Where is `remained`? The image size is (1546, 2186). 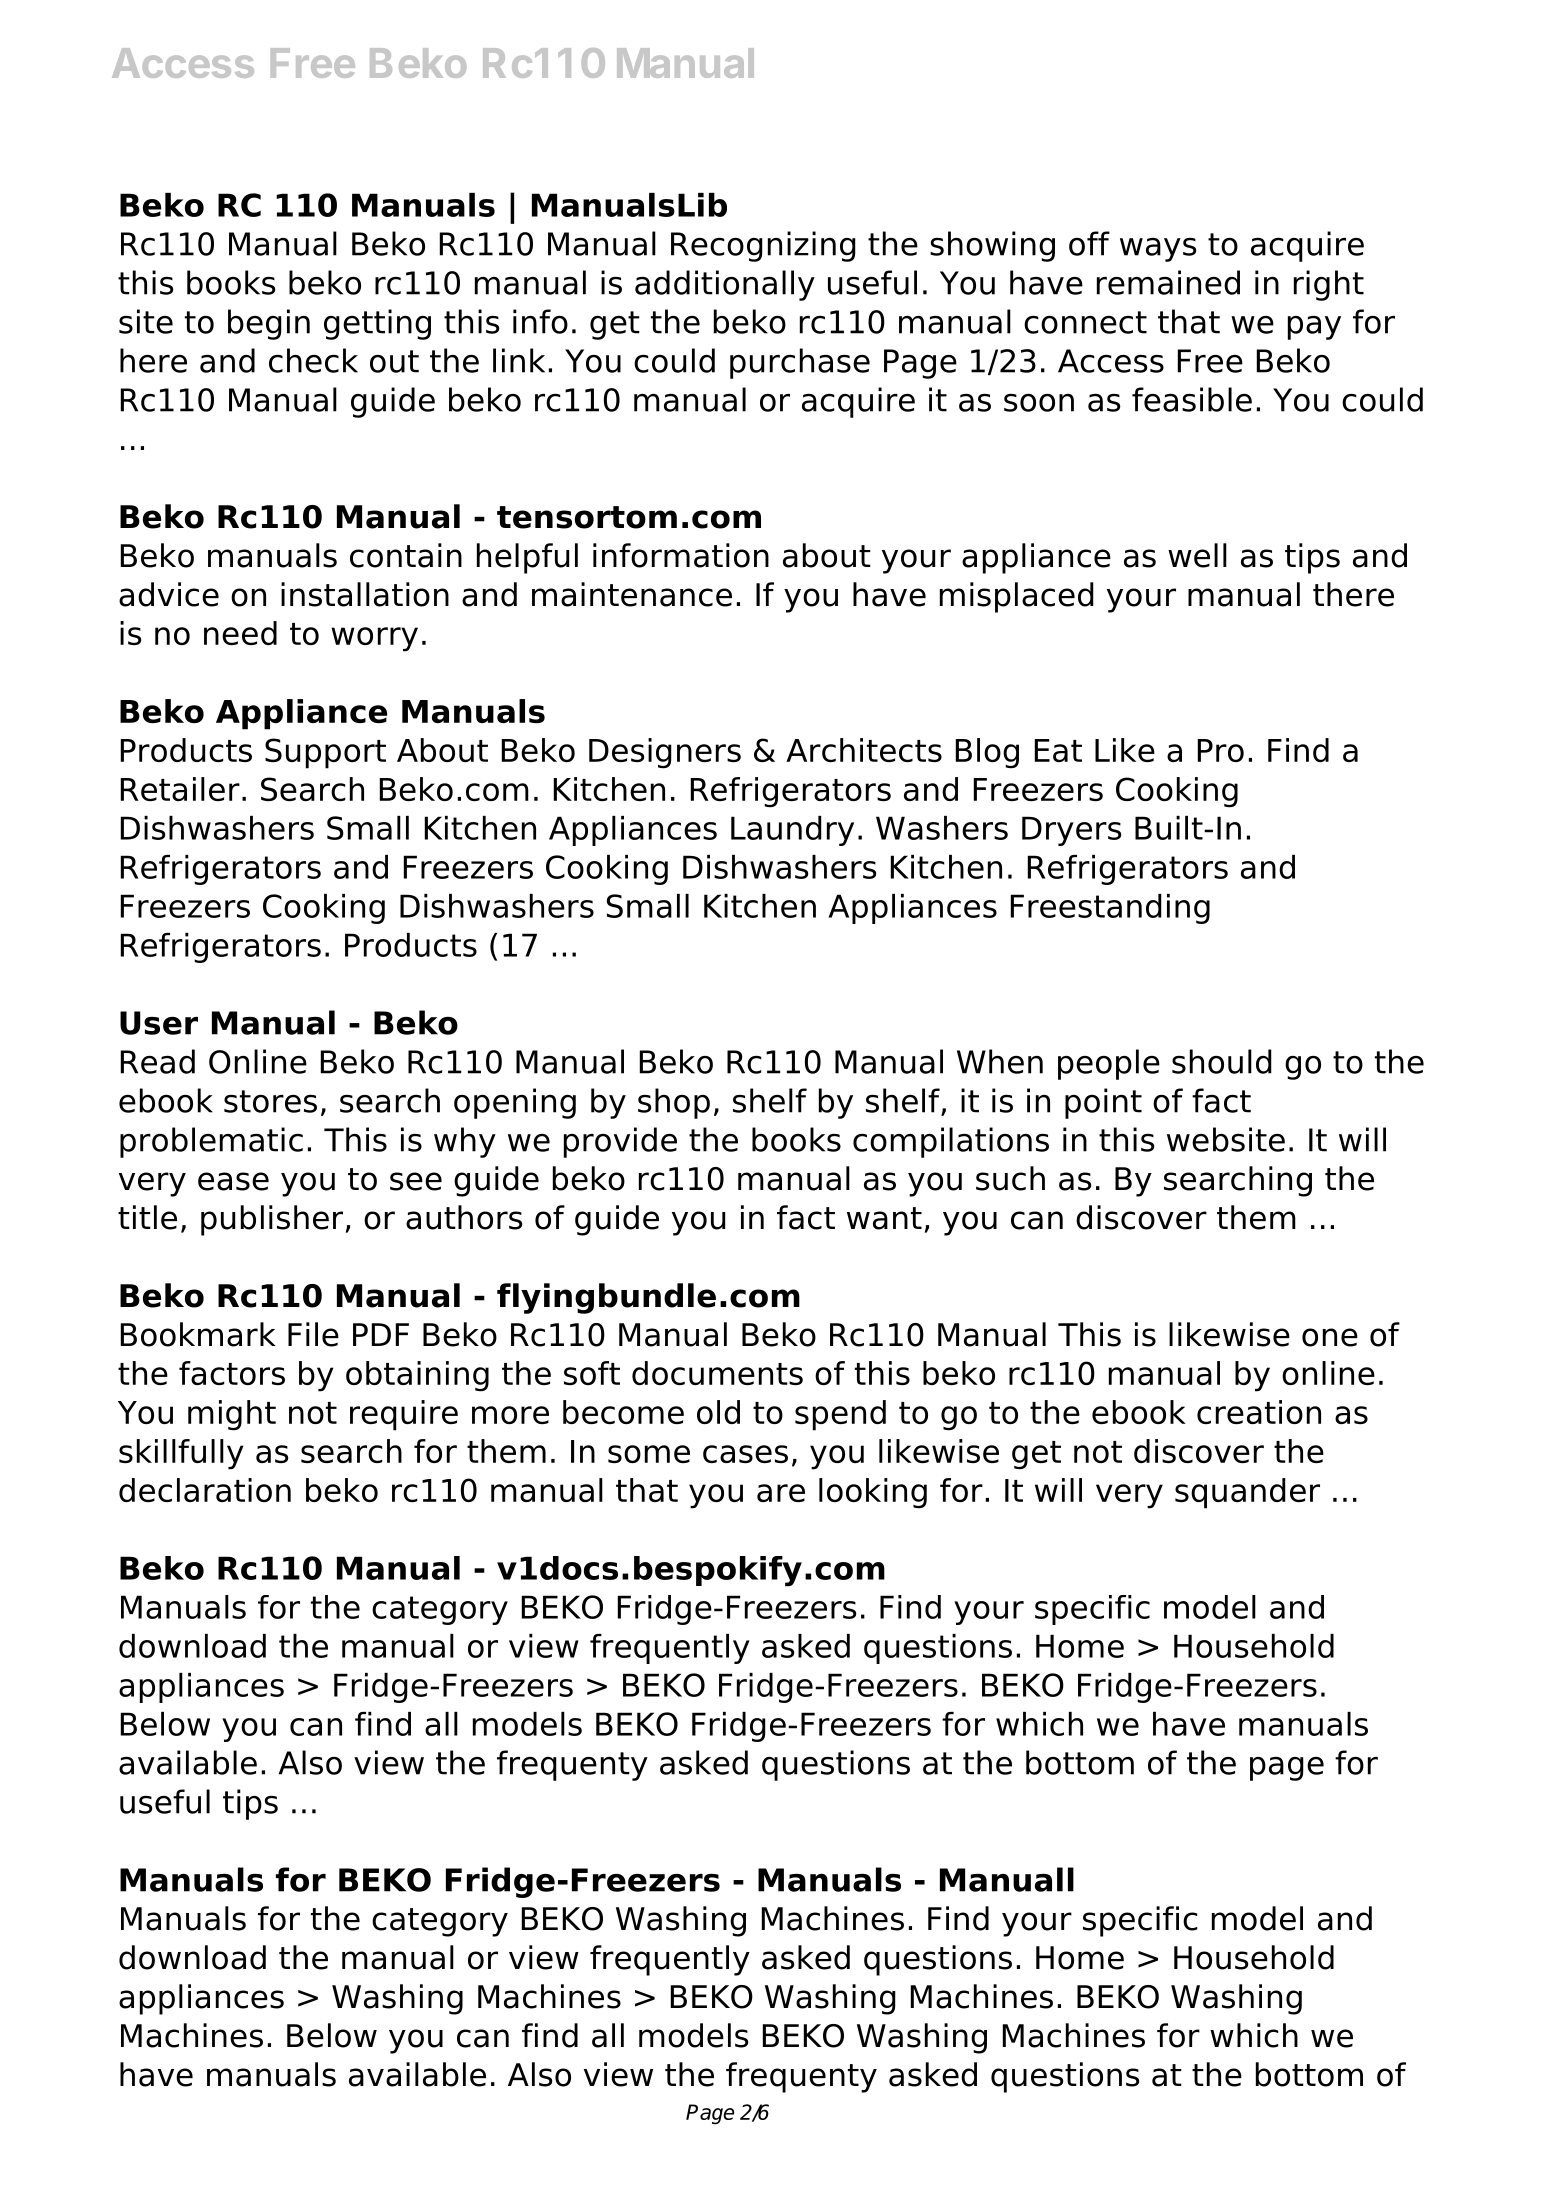
remained is located at coordinates (1168, 282).
